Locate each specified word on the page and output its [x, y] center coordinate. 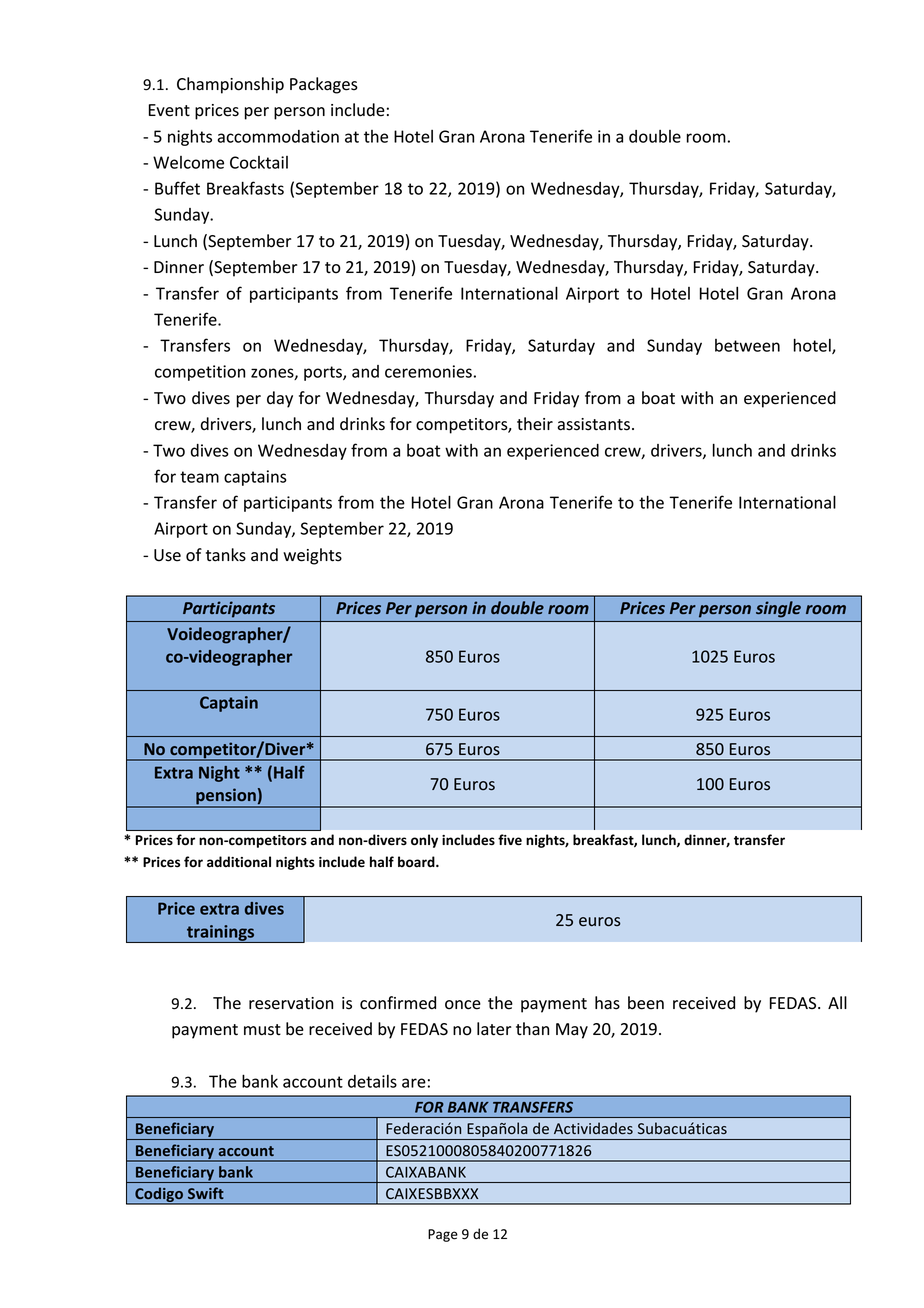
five [510, 840]
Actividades [593, 1128]
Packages [324, 85]
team [199, 477]
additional [239, 862]
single [778, 609]
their [535, 424]
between [747, 345]
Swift [206, 1193]
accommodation [278, 136]
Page [443, 1235]
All [837, 1002]
